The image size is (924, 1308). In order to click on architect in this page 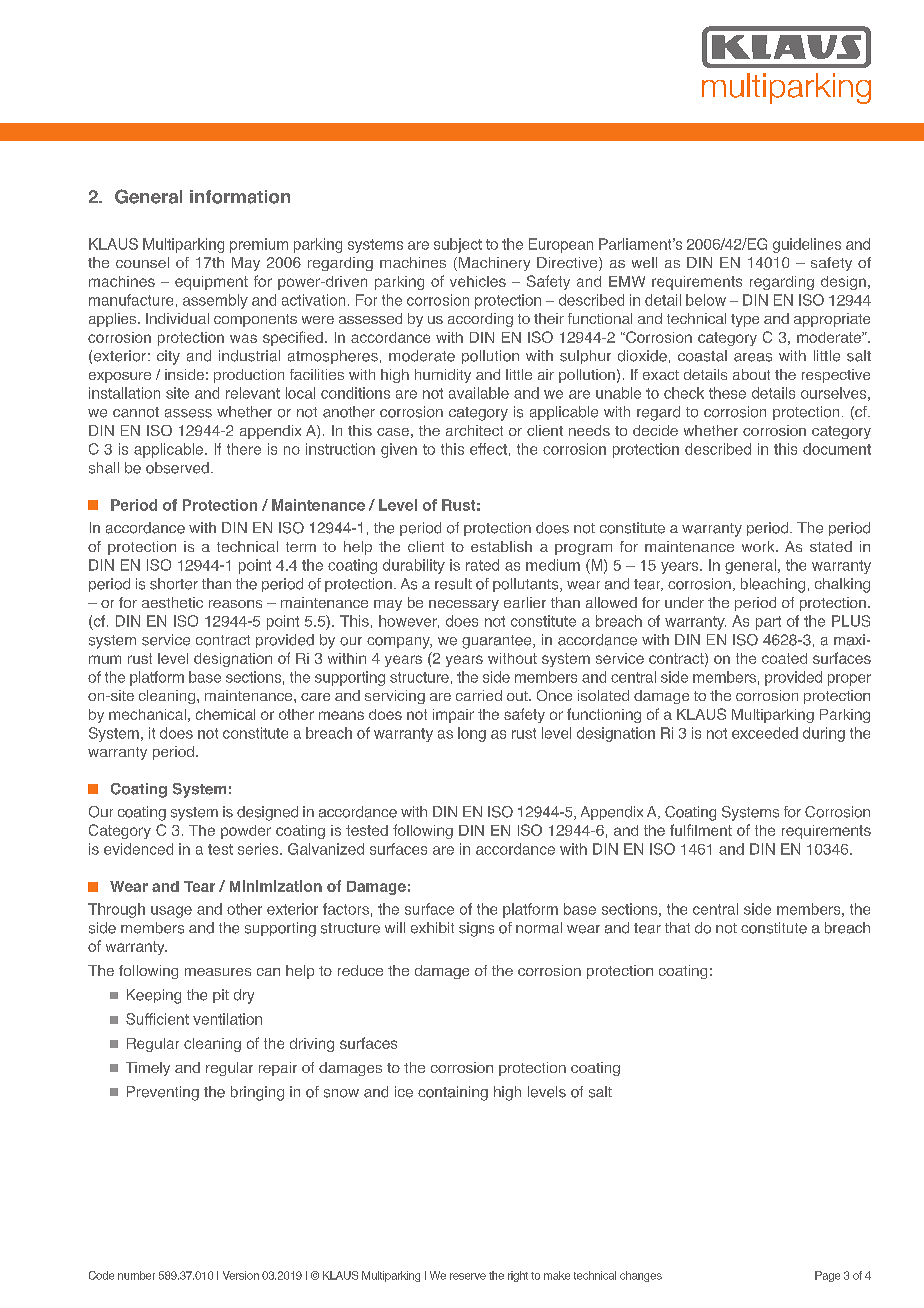, I will do `click(474, 430)`.
